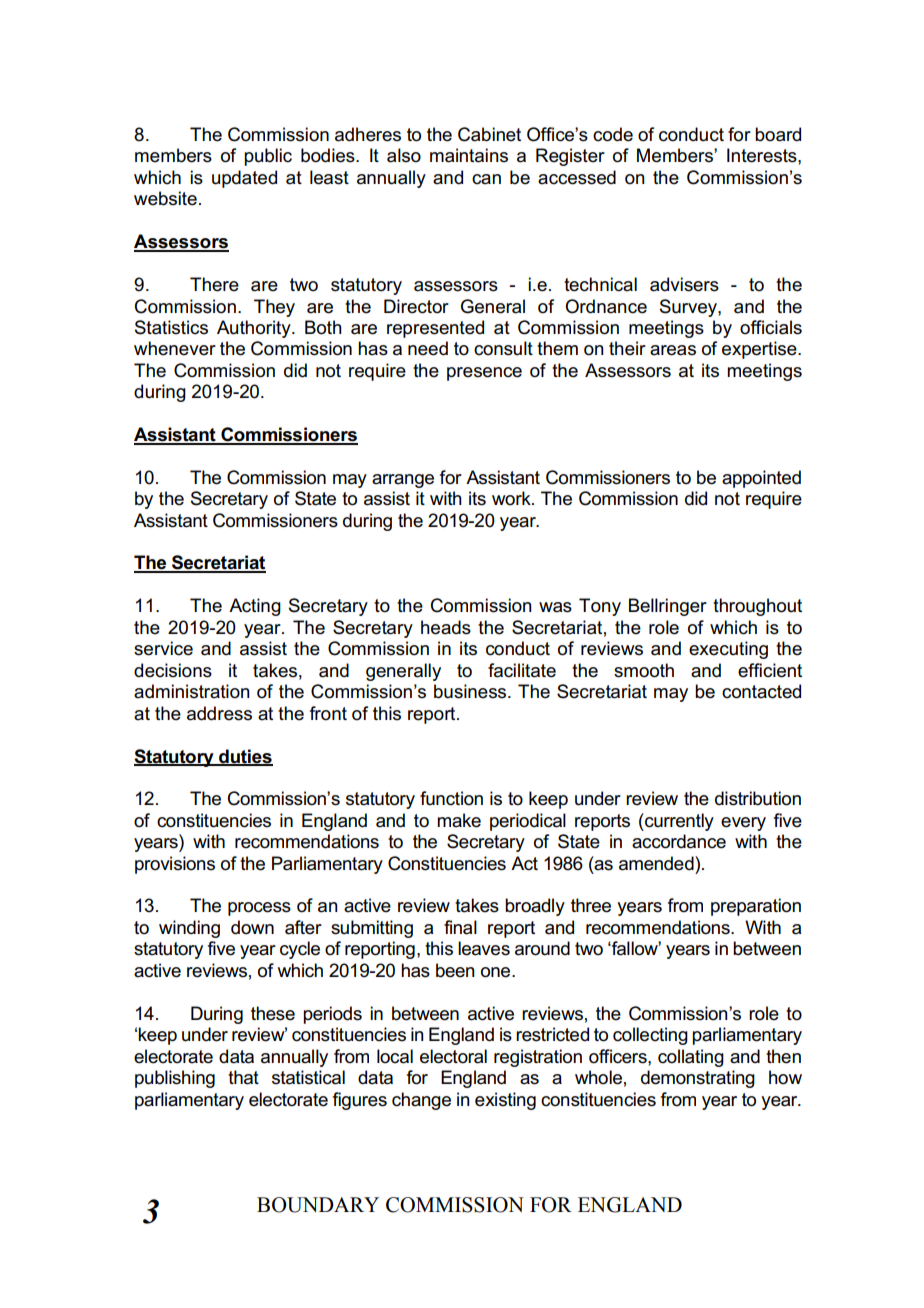  What do you see at coordinates (512, 498) in the screenshot?
I see `work` at bounding box center [512, 498].
